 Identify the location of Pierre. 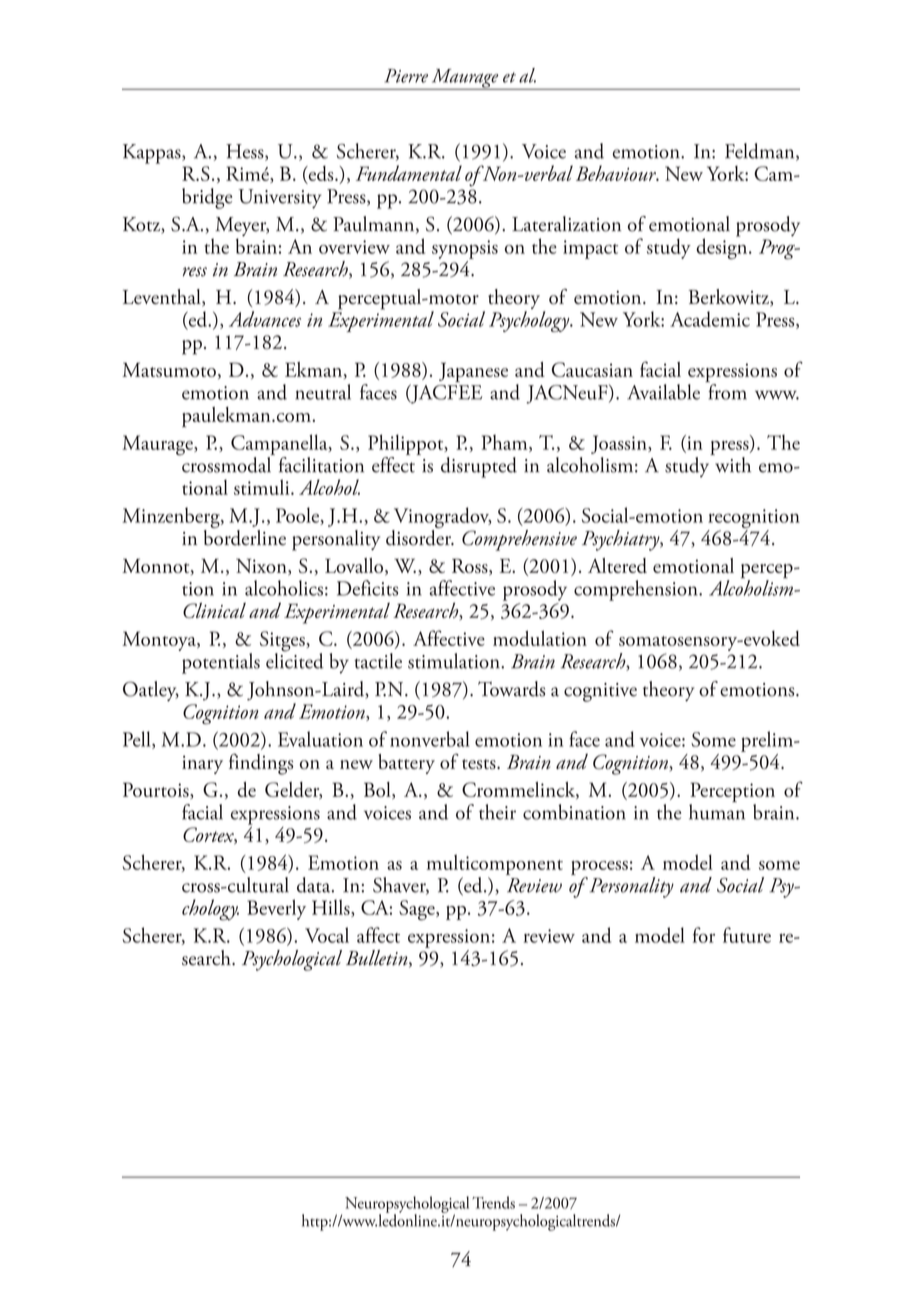
(406, 76).
